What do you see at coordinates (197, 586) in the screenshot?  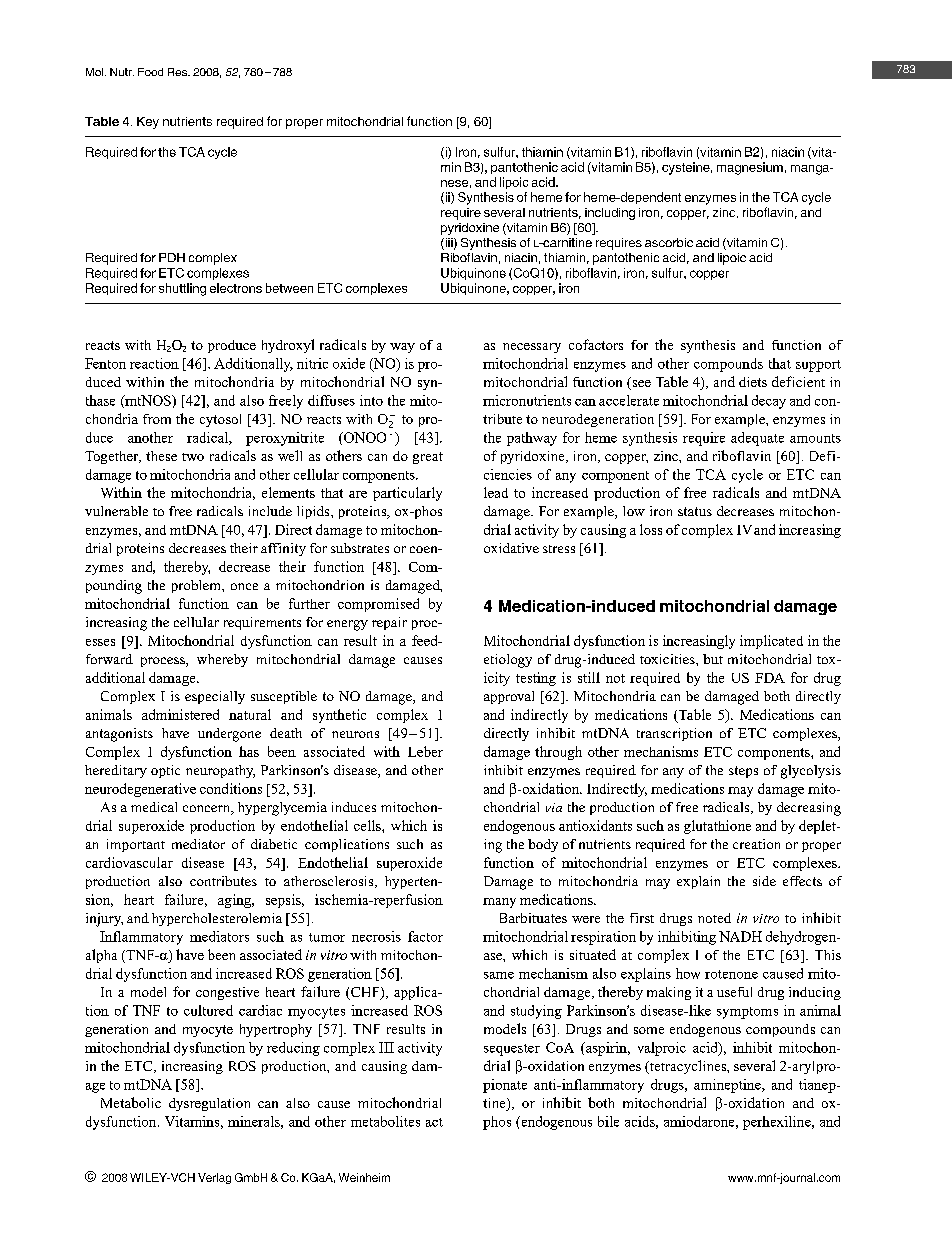 I see `problem` at bounding box center [197, 586].
